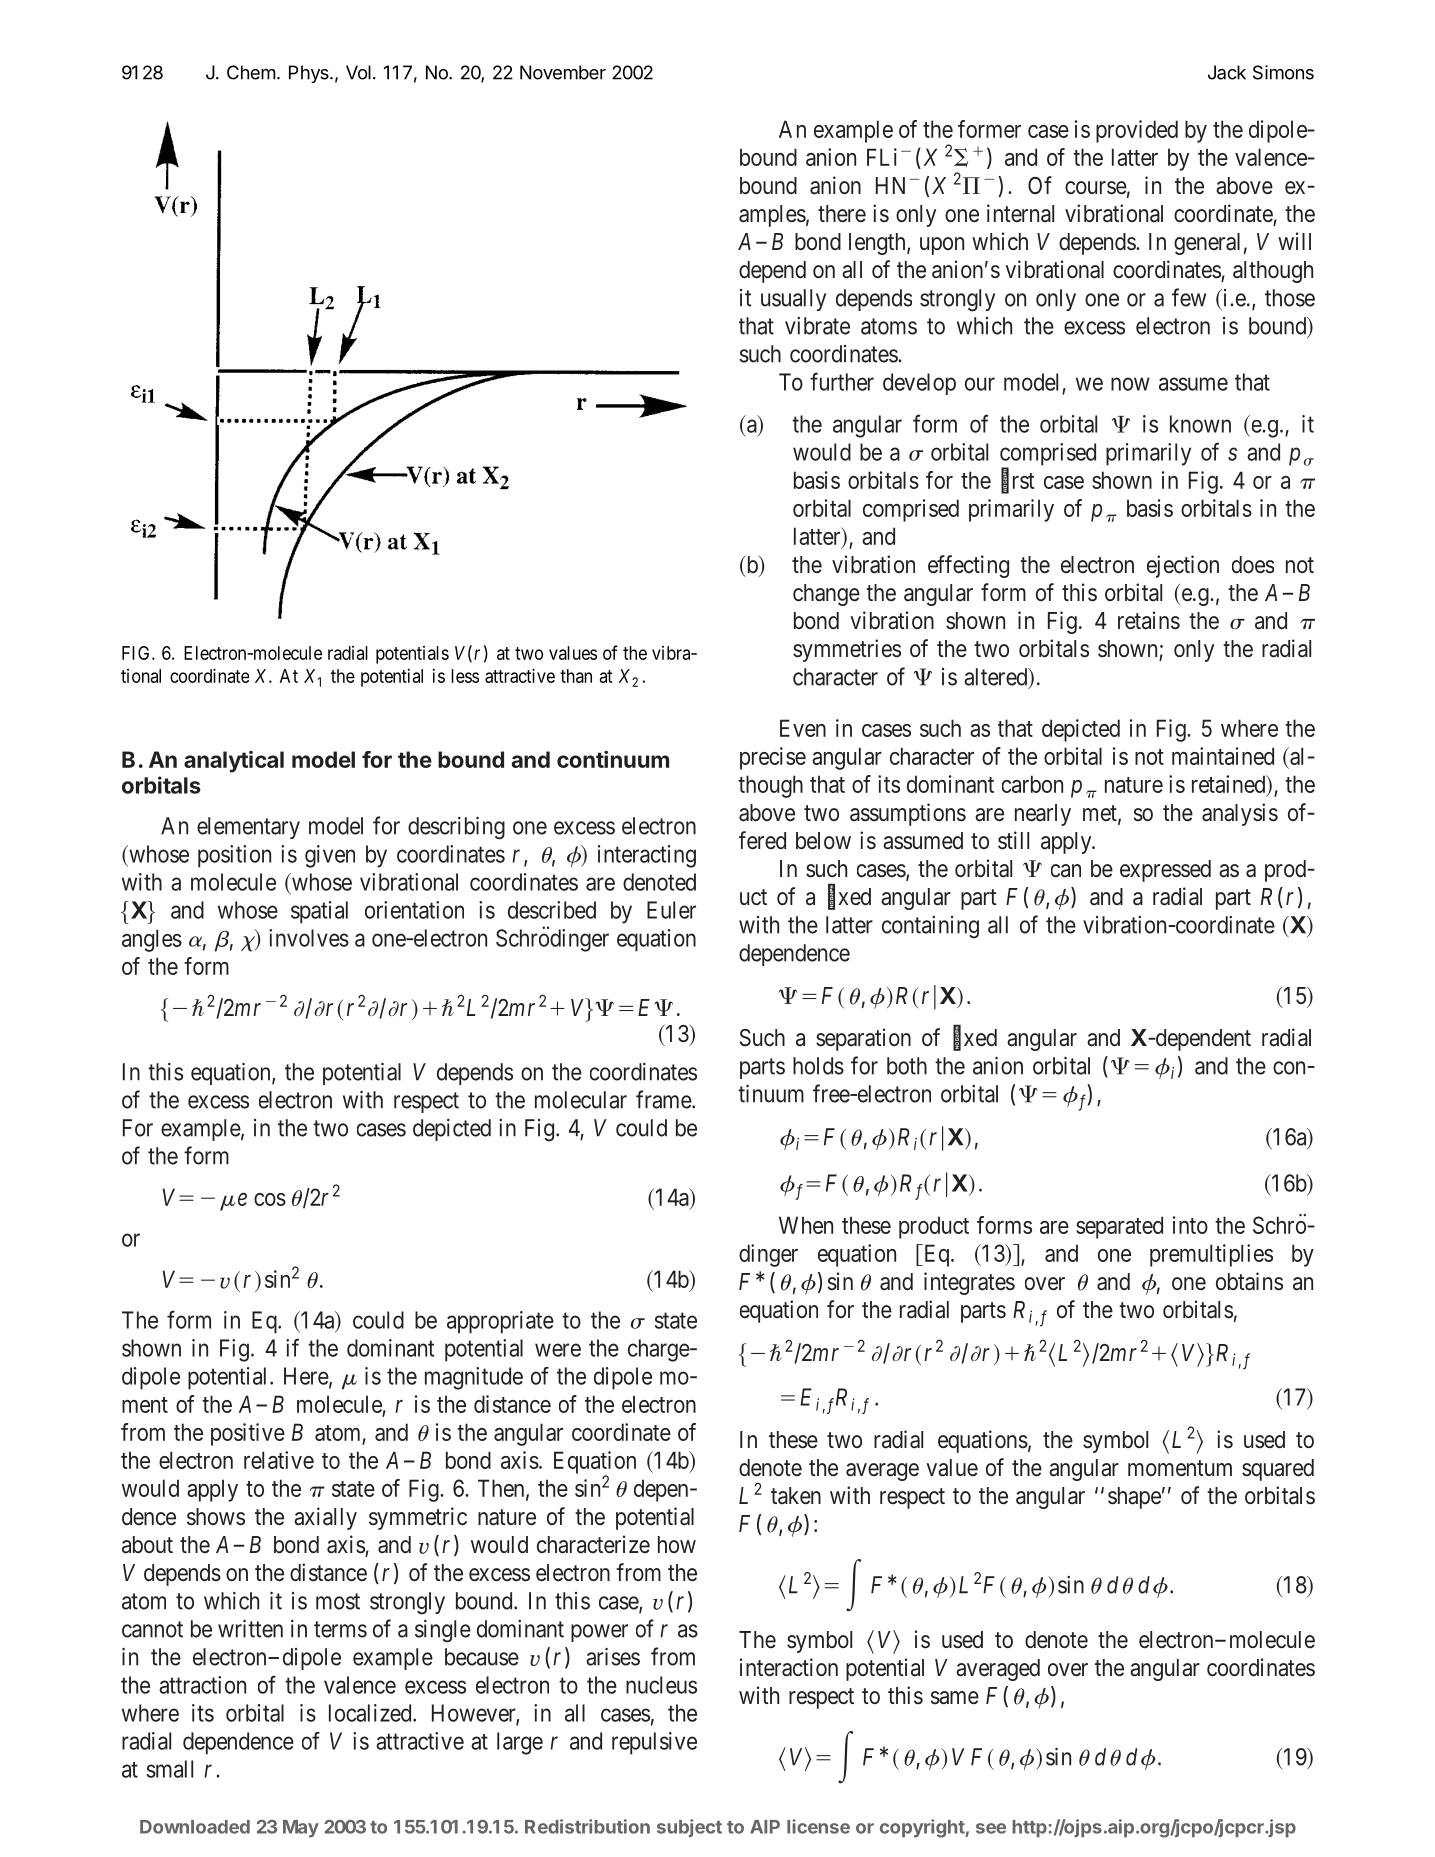  I want to click on November, so click(563, 72).
